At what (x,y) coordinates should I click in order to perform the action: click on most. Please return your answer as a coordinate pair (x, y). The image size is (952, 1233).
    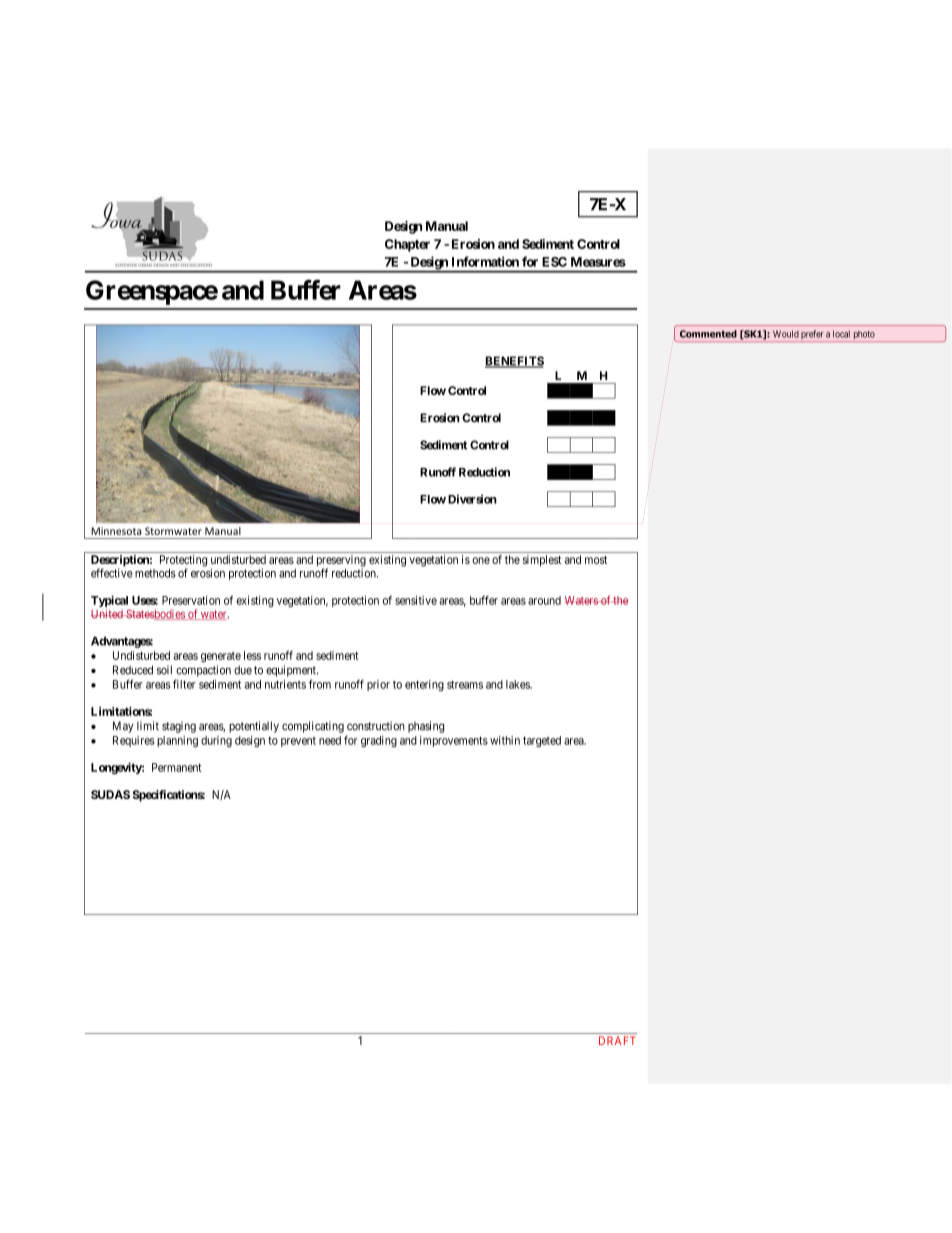
    Looking at the image, I should click on (596, 560).
